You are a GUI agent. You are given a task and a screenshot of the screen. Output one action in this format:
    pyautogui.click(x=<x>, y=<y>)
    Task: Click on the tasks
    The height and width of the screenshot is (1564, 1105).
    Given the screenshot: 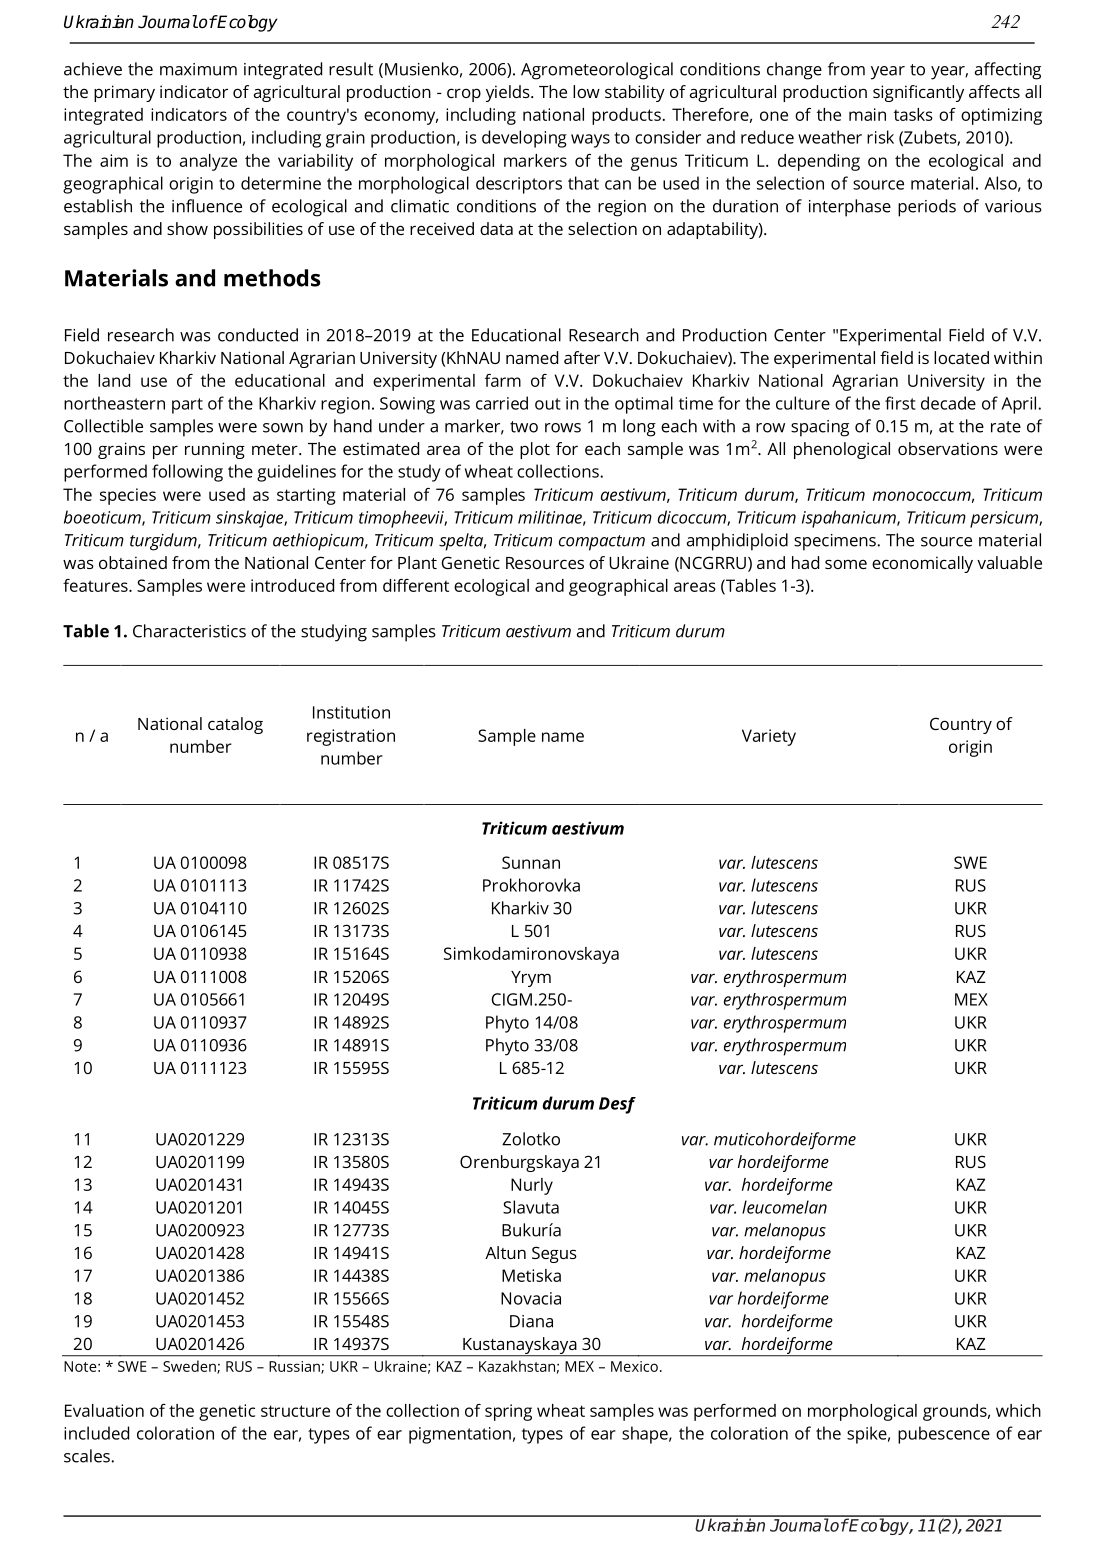 What is the action you would take?
    pyautogui.click(x=913, y=114)
